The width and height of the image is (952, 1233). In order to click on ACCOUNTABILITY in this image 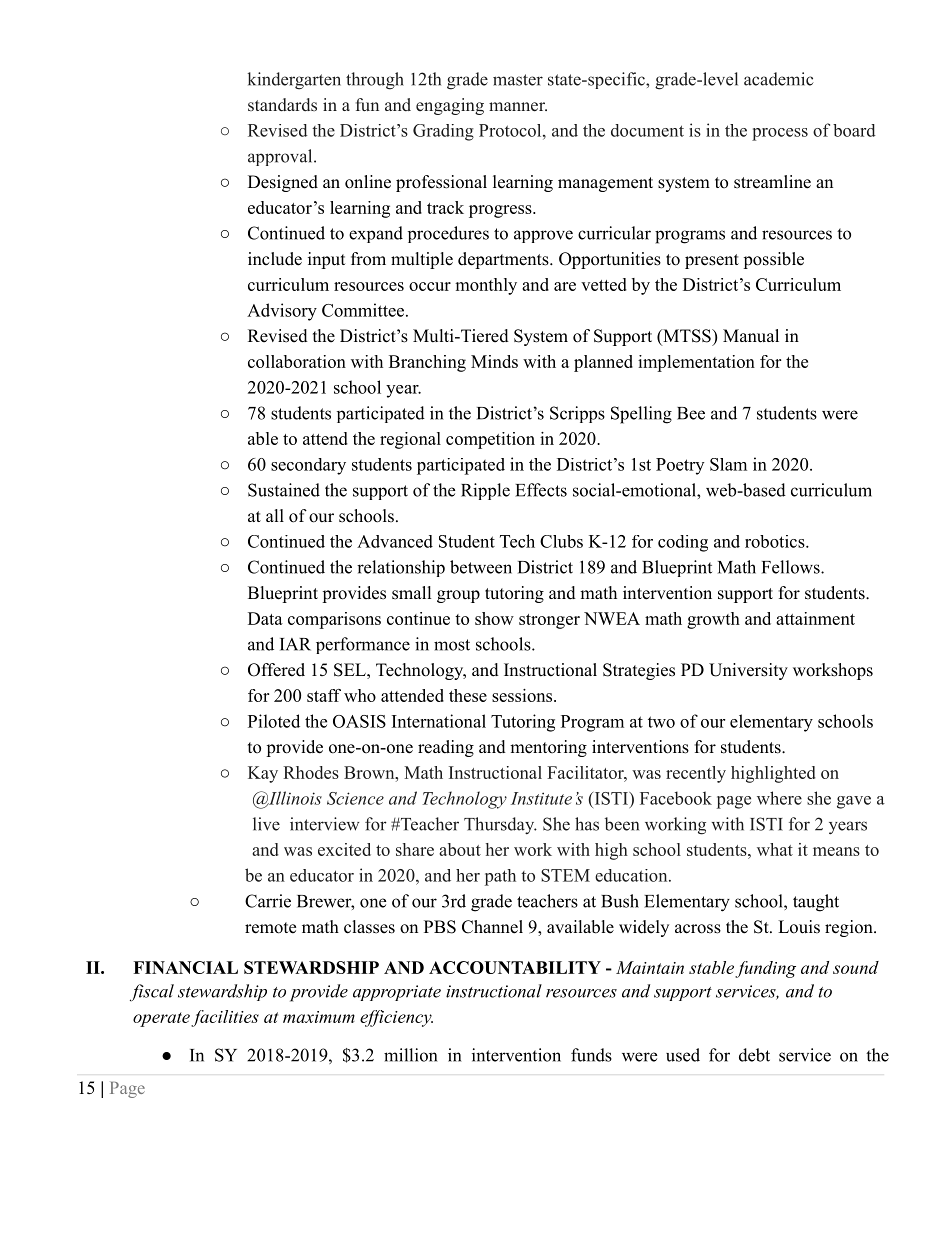, I will do `click(515, 967)`.
